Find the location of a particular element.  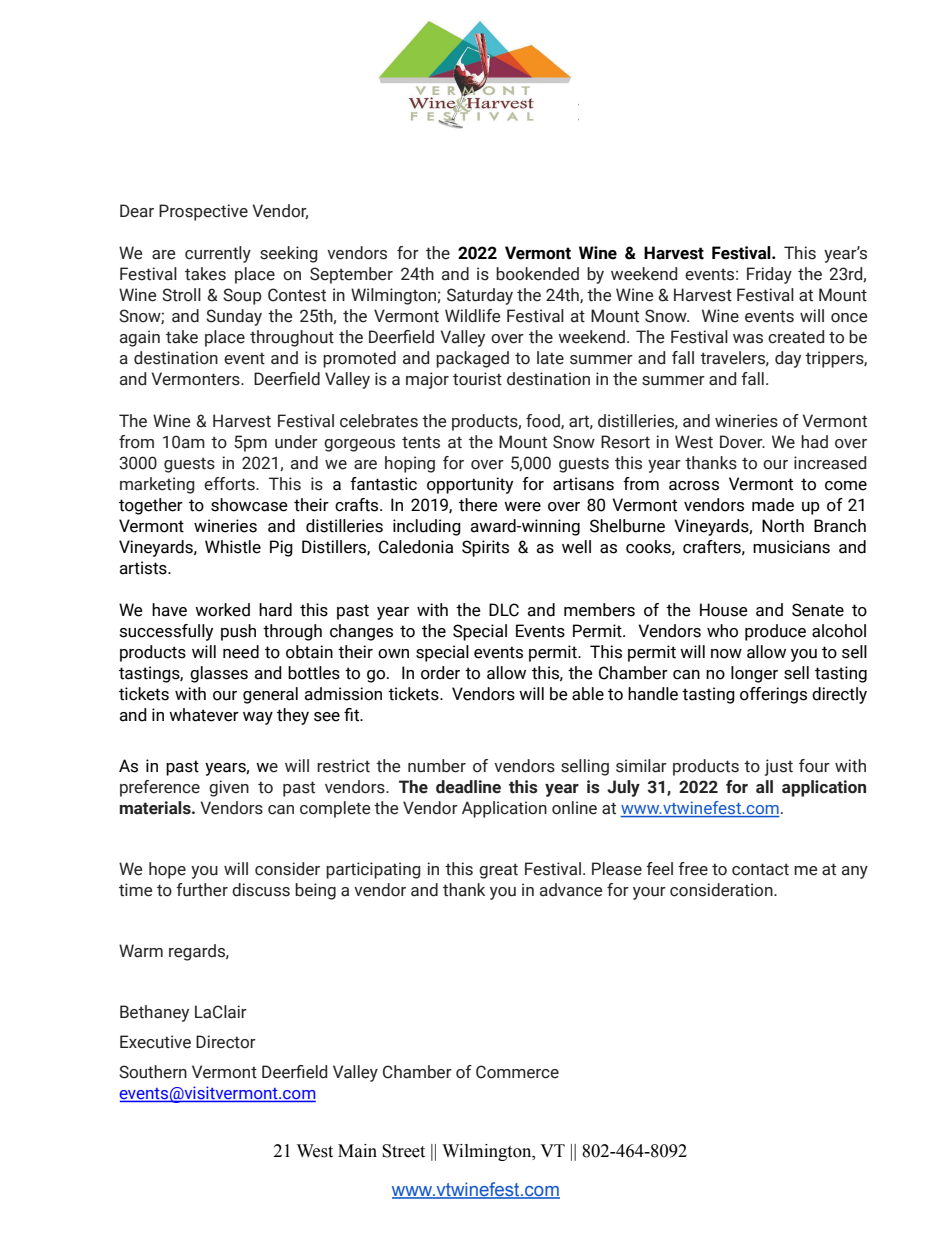

worked is located at coordinates (222, 610).
